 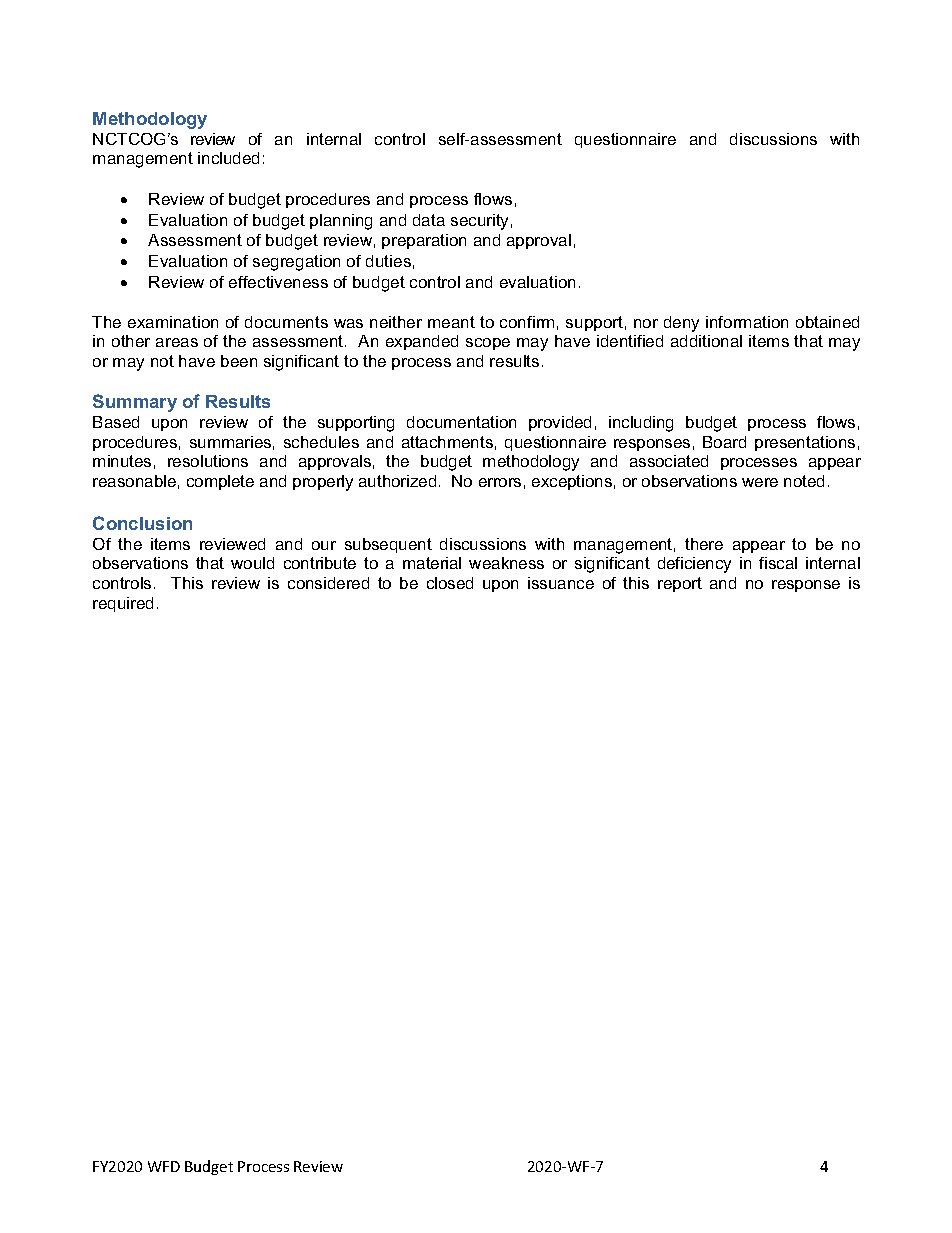 What do you see at coordinates (228, 158) in the page?
I see `included` at bounding box center [228, 158].
